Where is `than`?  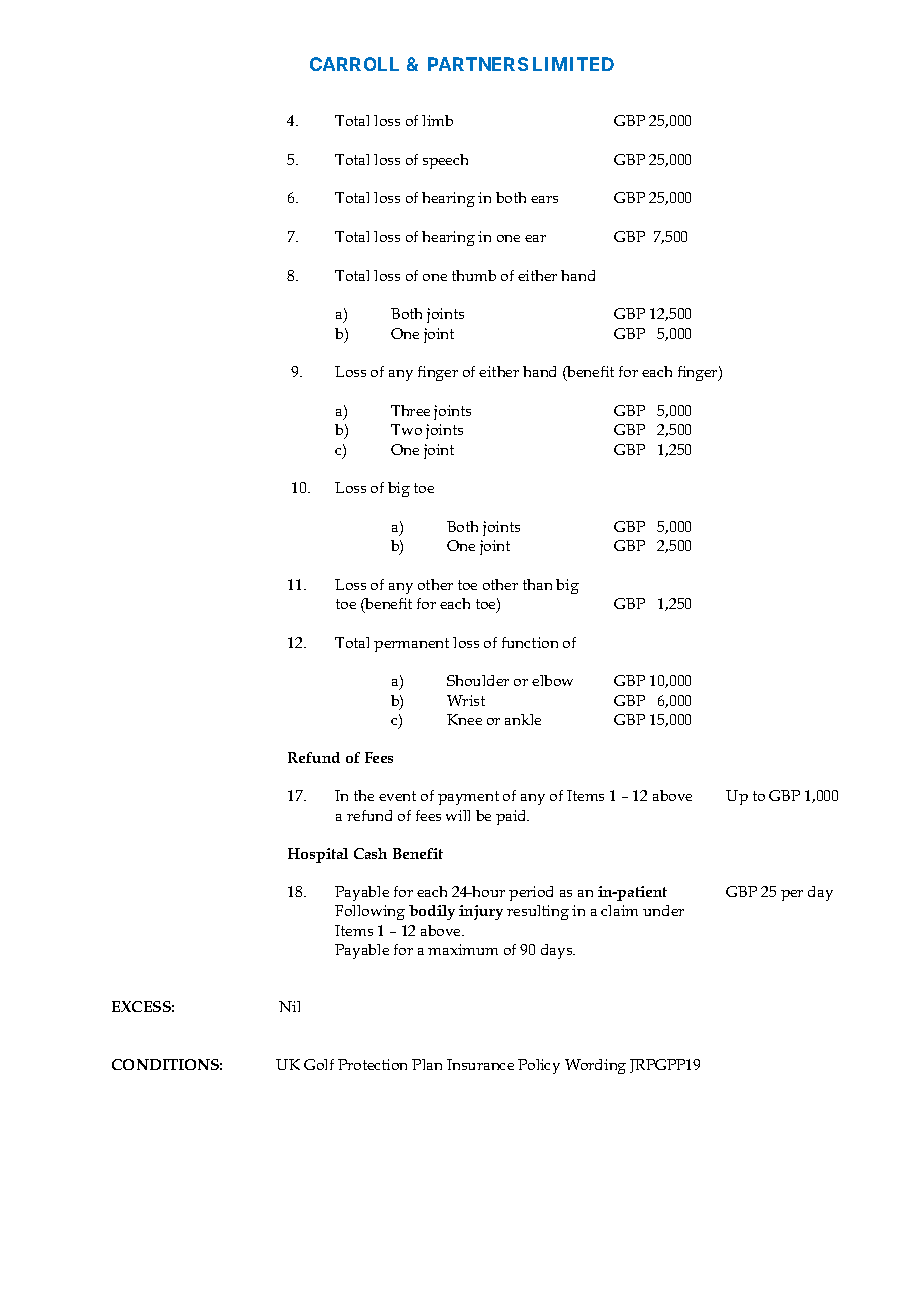
than is located at coordinates (537, 584).
